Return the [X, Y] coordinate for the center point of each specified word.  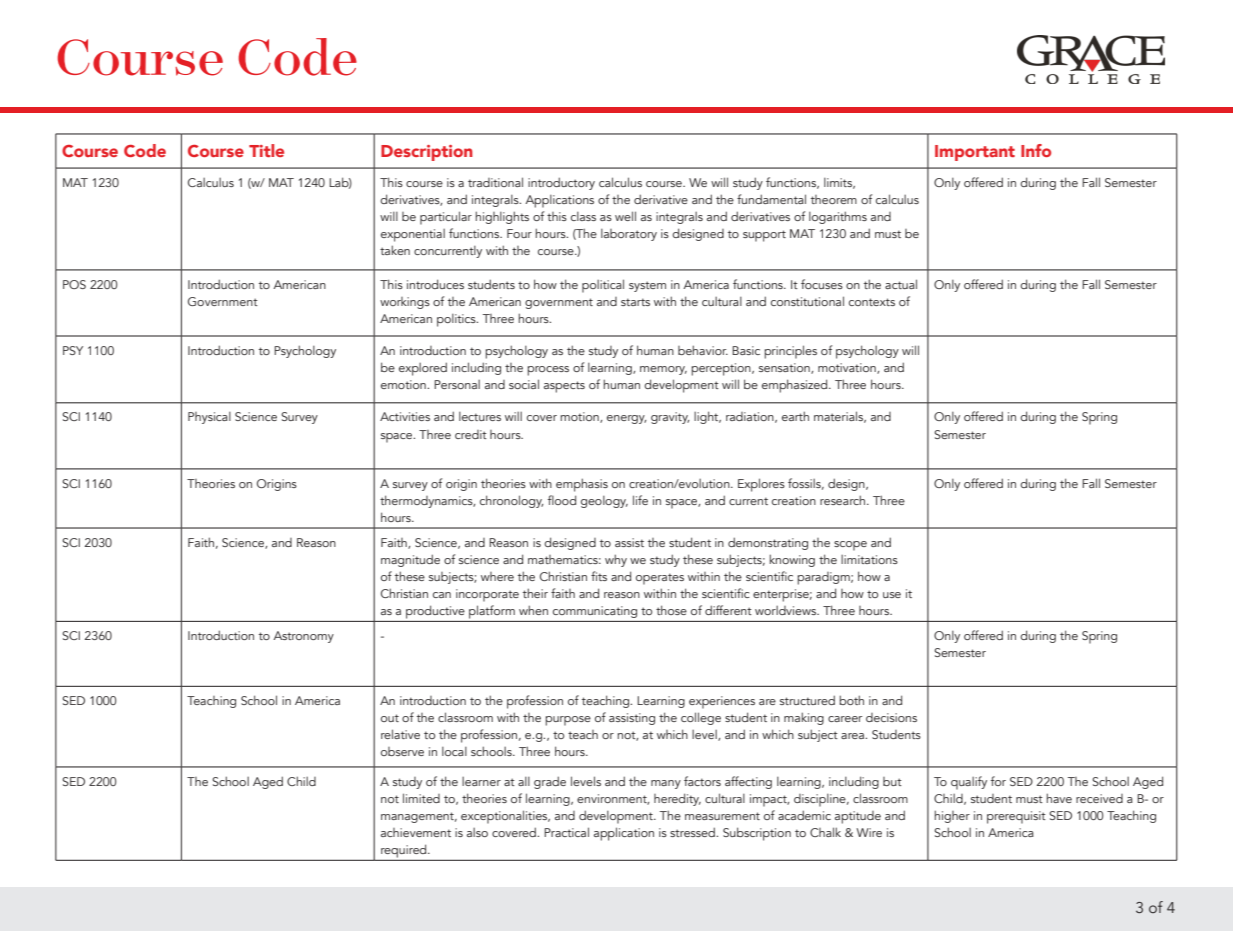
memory [663, 370]
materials [840, 417]
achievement [416, 832]
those [671, 610]
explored [423, 369]
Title [266, 150]
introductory [561, 183]
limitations [869, 559]
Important [975, 153]
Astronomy [303, 637]
